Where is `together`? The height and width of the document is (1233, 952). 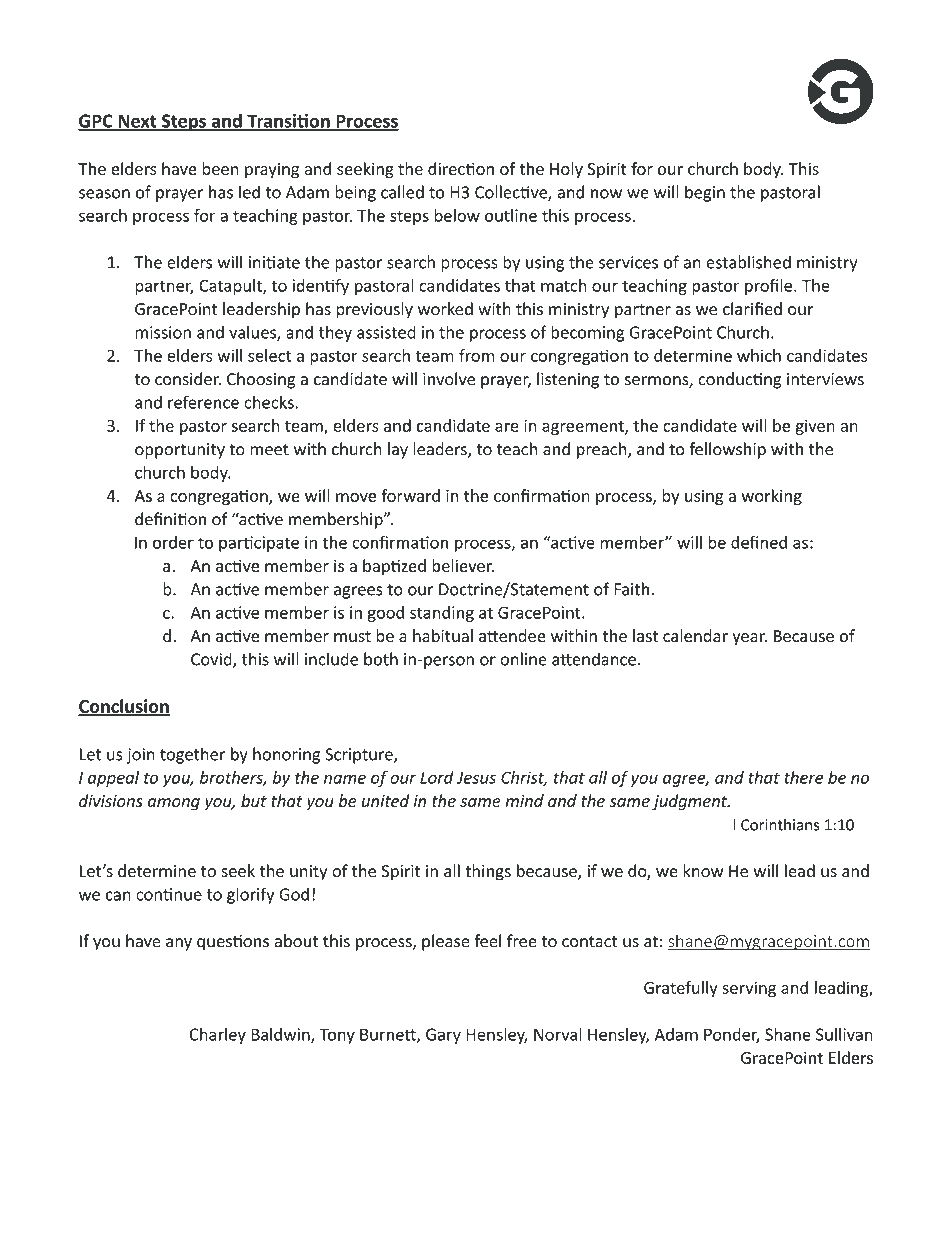 together is located at coordinates (193, 755).
